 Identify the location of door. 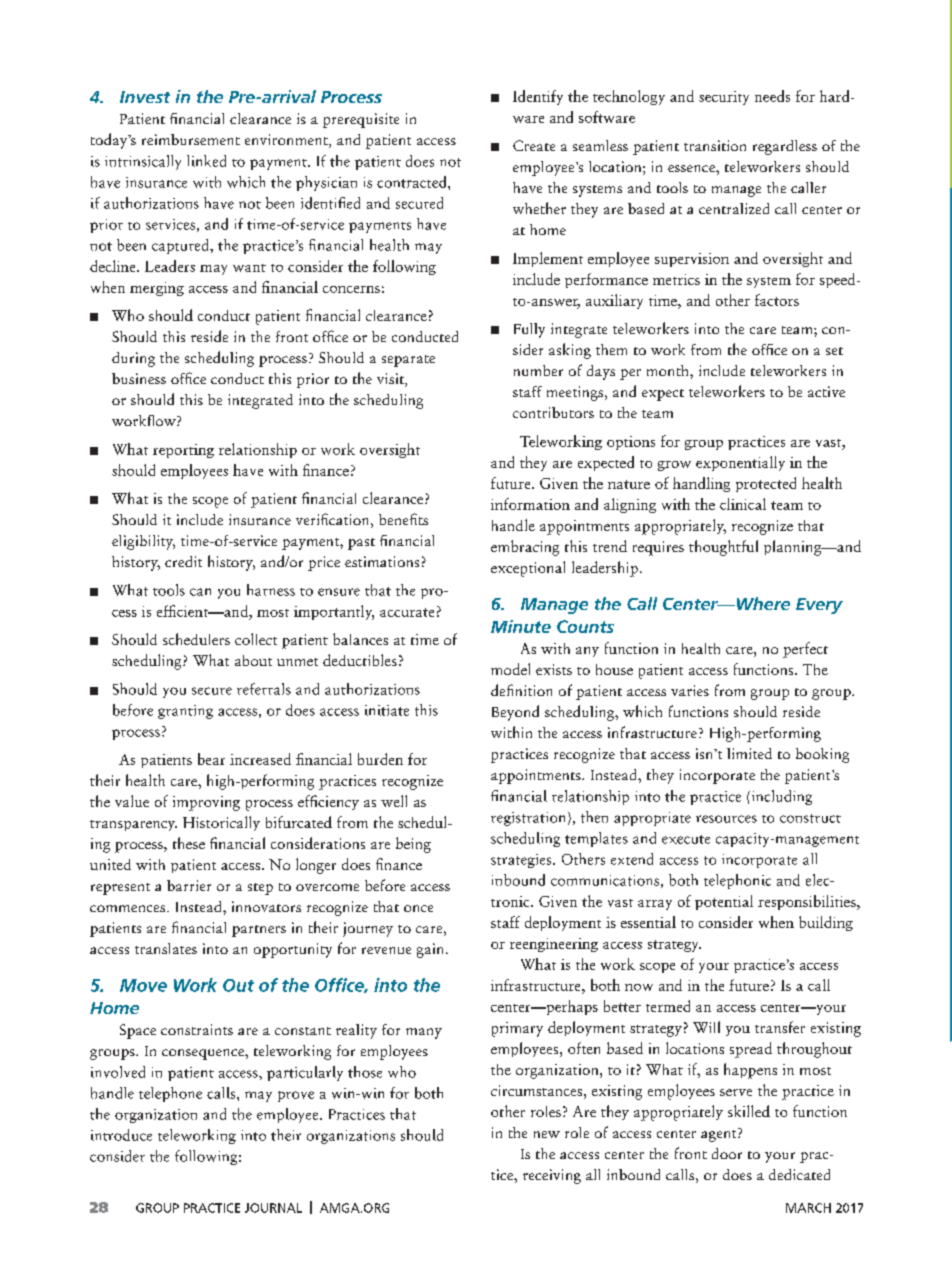
(727, 1153).
